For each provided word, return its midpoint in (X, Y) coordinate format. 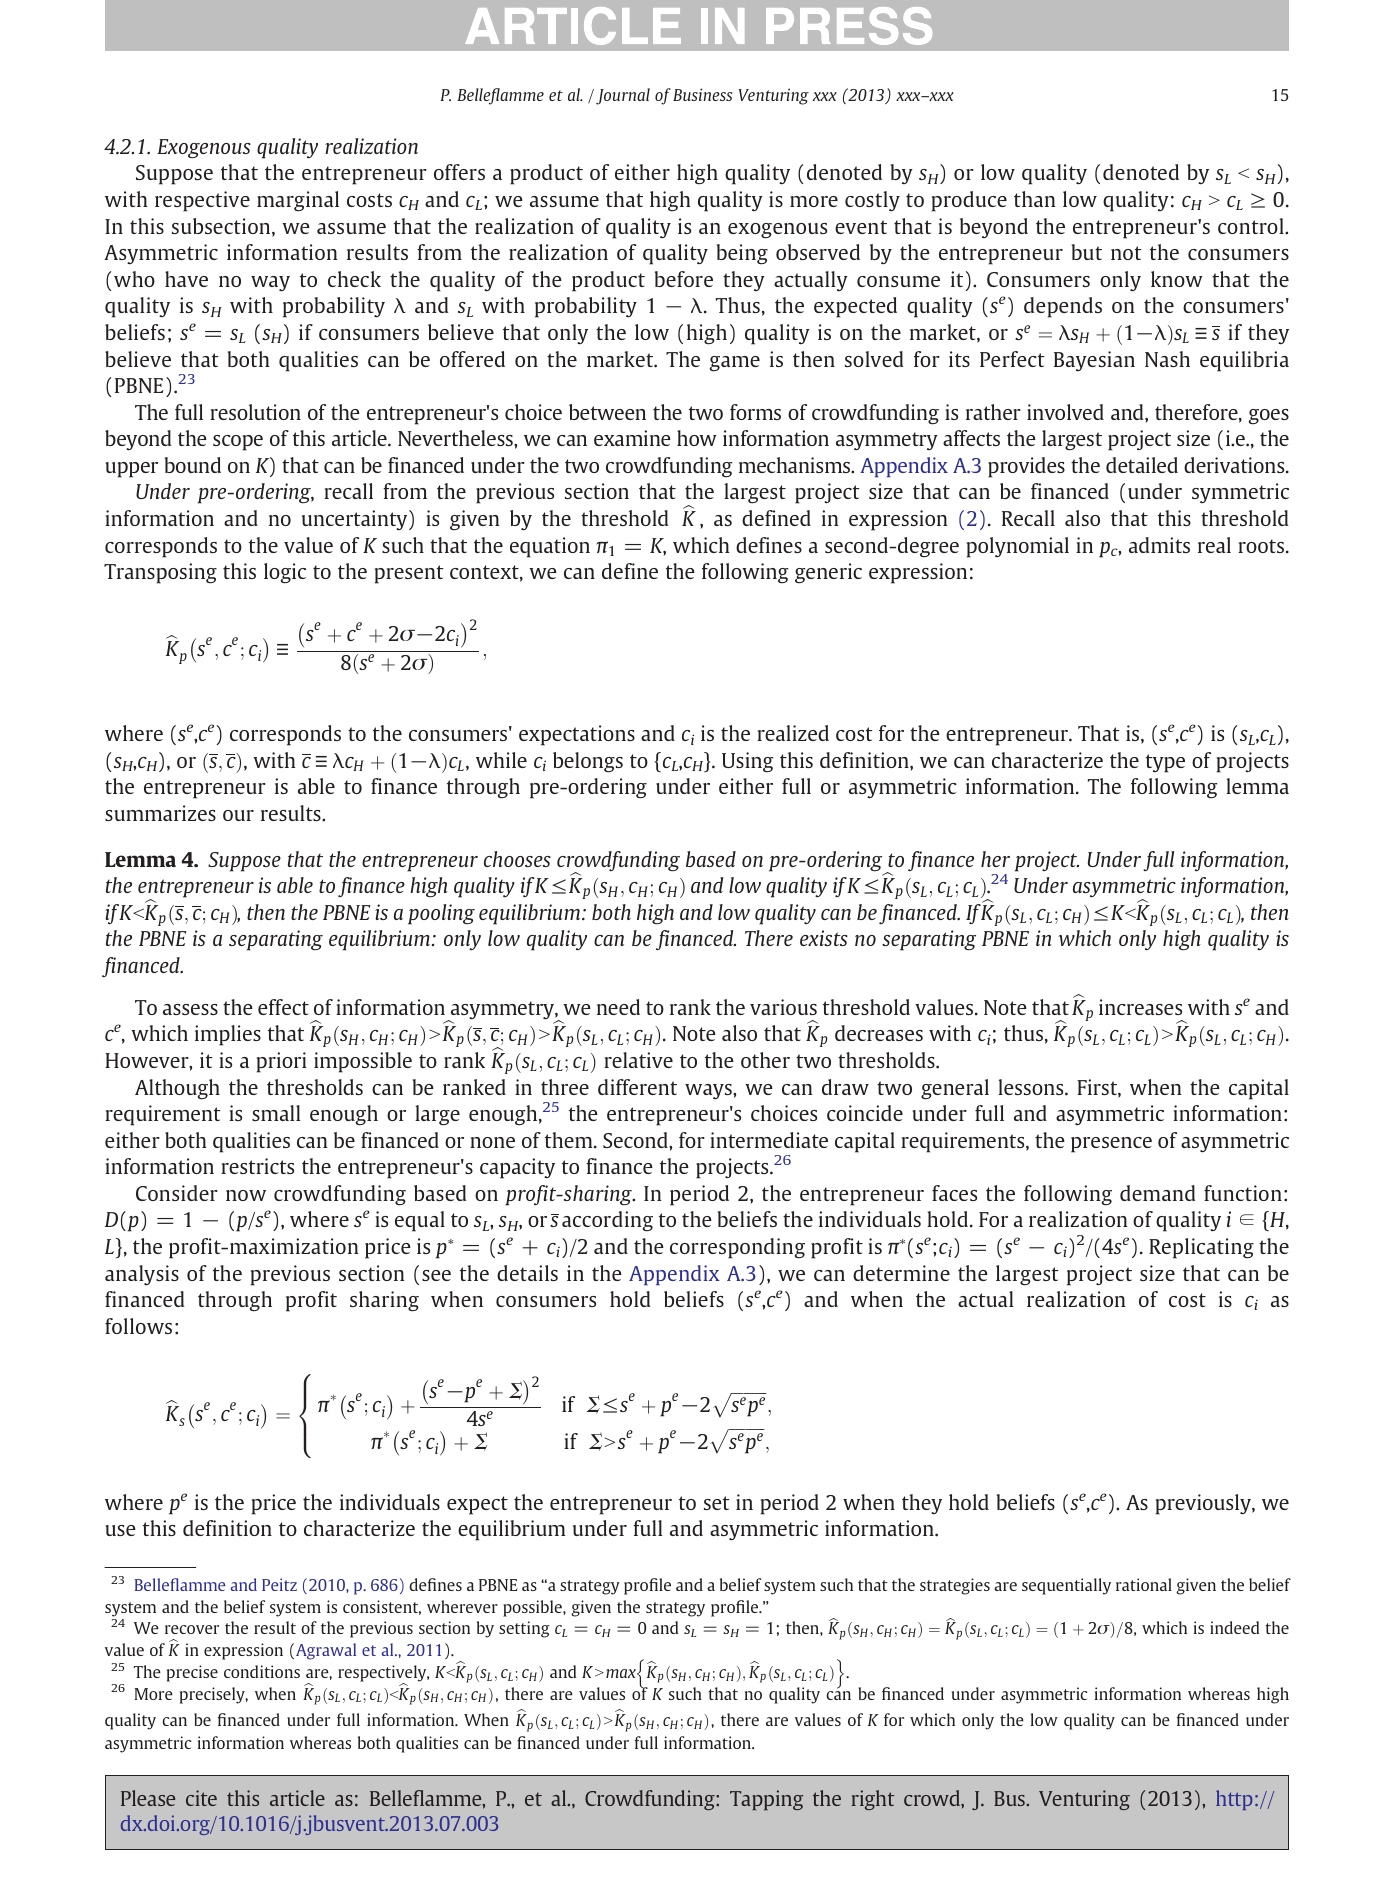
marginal (298, 201)
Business (703, 94)
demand (1158, 1193)
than (1034, 199)
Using (747, 762)
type (1165, 763)
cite (201, 1798)
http (1234, 1800)
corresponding (737, 1248)
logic (285, 573)
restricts (257, 1166)
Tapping (766, 1800)
